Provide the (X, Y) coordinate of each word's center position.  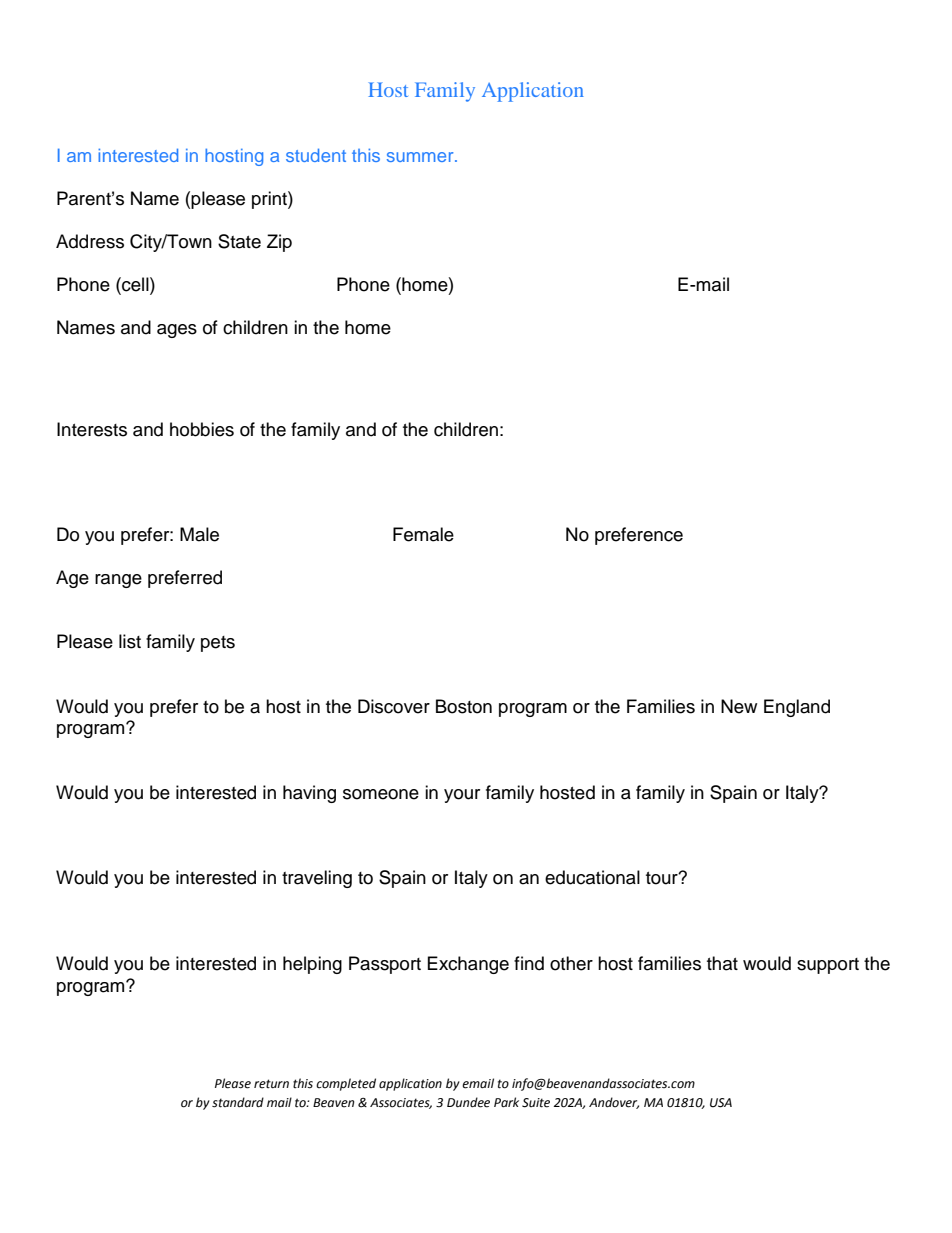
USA (721, 1103)
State (239, 241)
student (316, 155)
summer (421, 157)
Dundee (468, 1102)
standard (238, 1102)
